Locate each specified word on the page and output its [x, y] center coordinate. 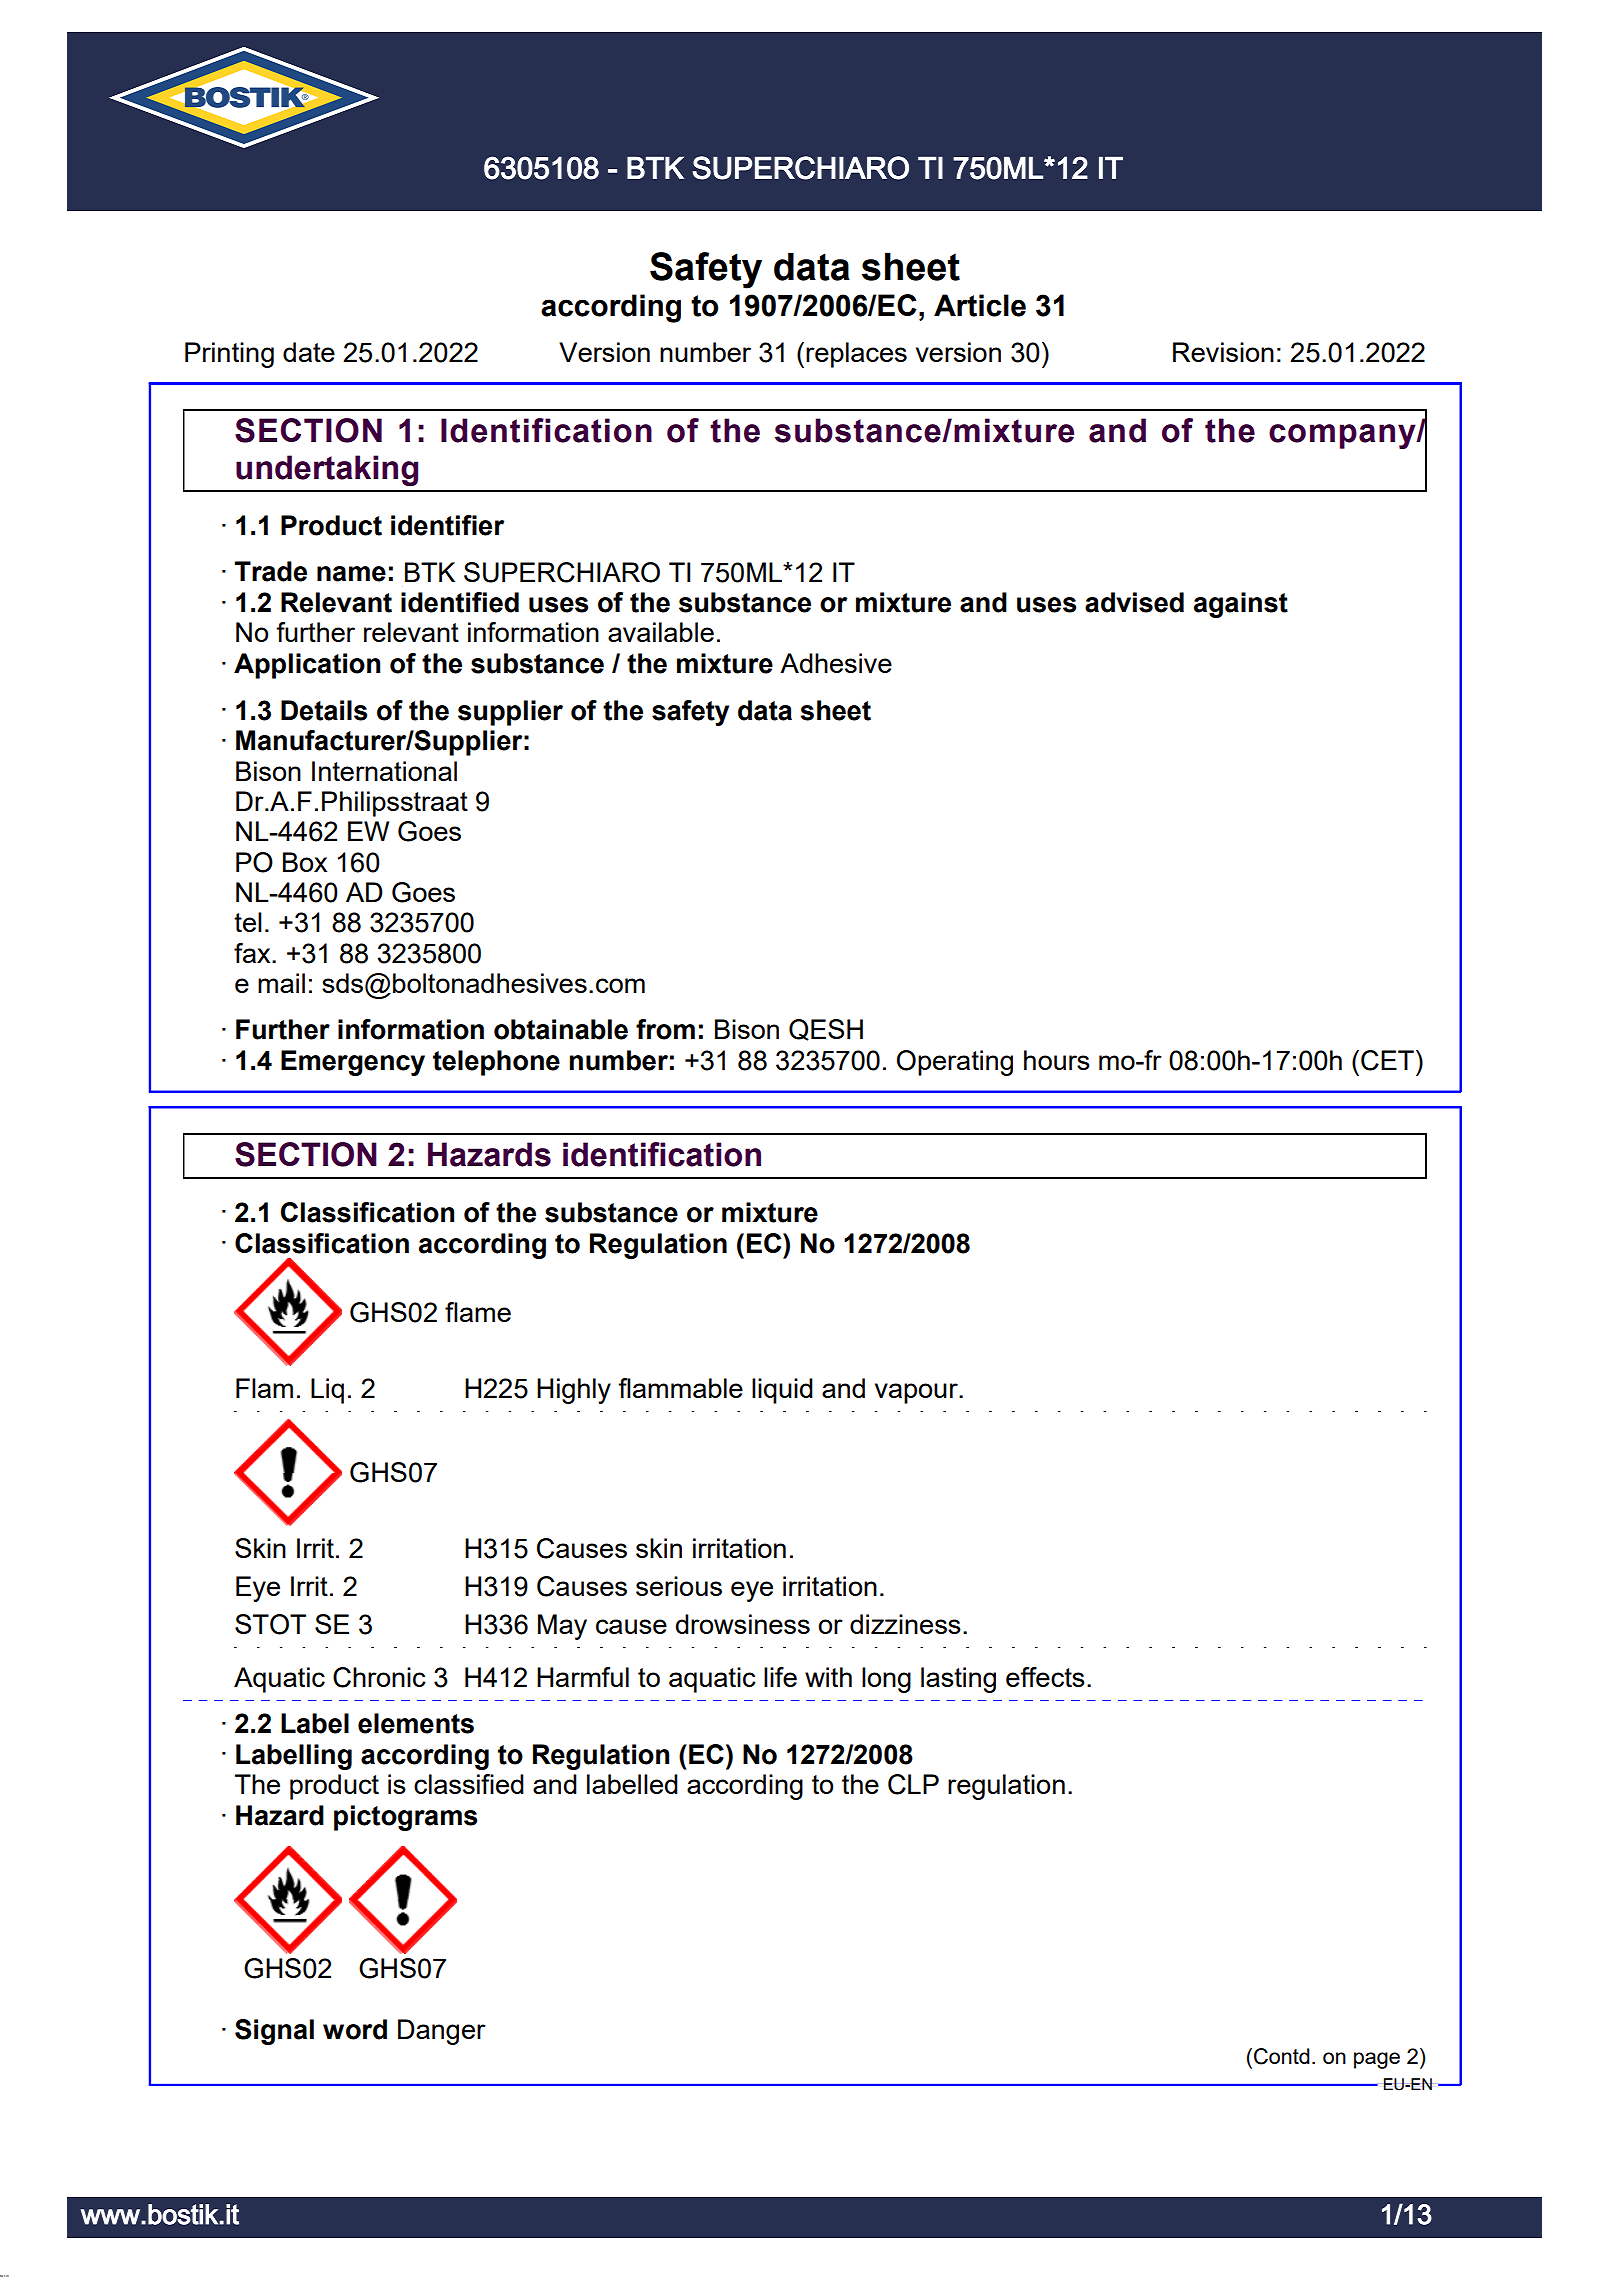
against [1241, 605]
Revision [1223, 352]
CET [1387, 1060]
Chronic [379, 1677]
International [384, 771]
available [661, 632]
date [309, 352]
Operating [955, 1063]
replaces [856, 355]
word [355, 2029]
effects [1045, 1677]
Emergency [353, 1063]
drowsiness [743, 1624]
